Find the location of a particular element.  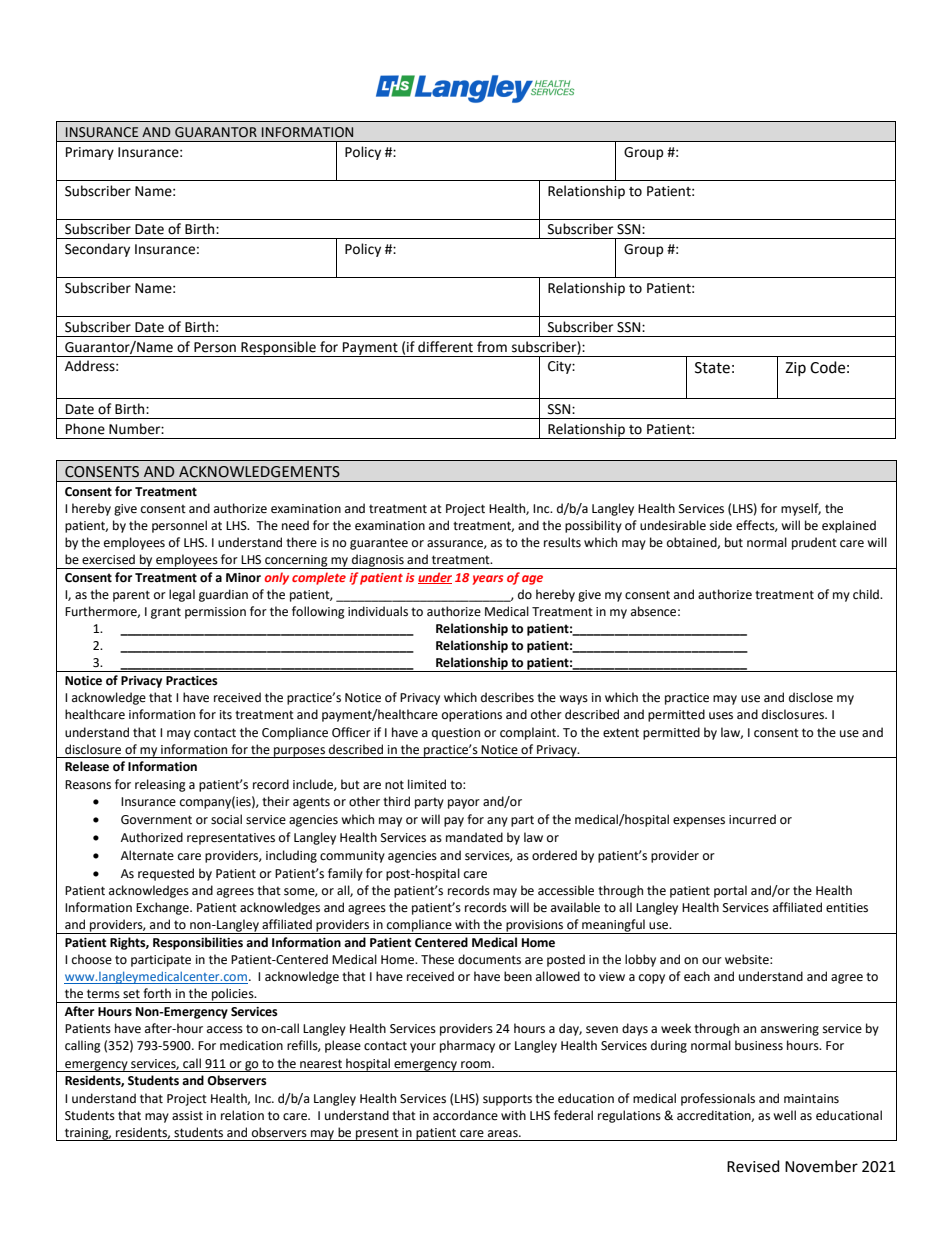

limited is located at coordinates (427, 784).
